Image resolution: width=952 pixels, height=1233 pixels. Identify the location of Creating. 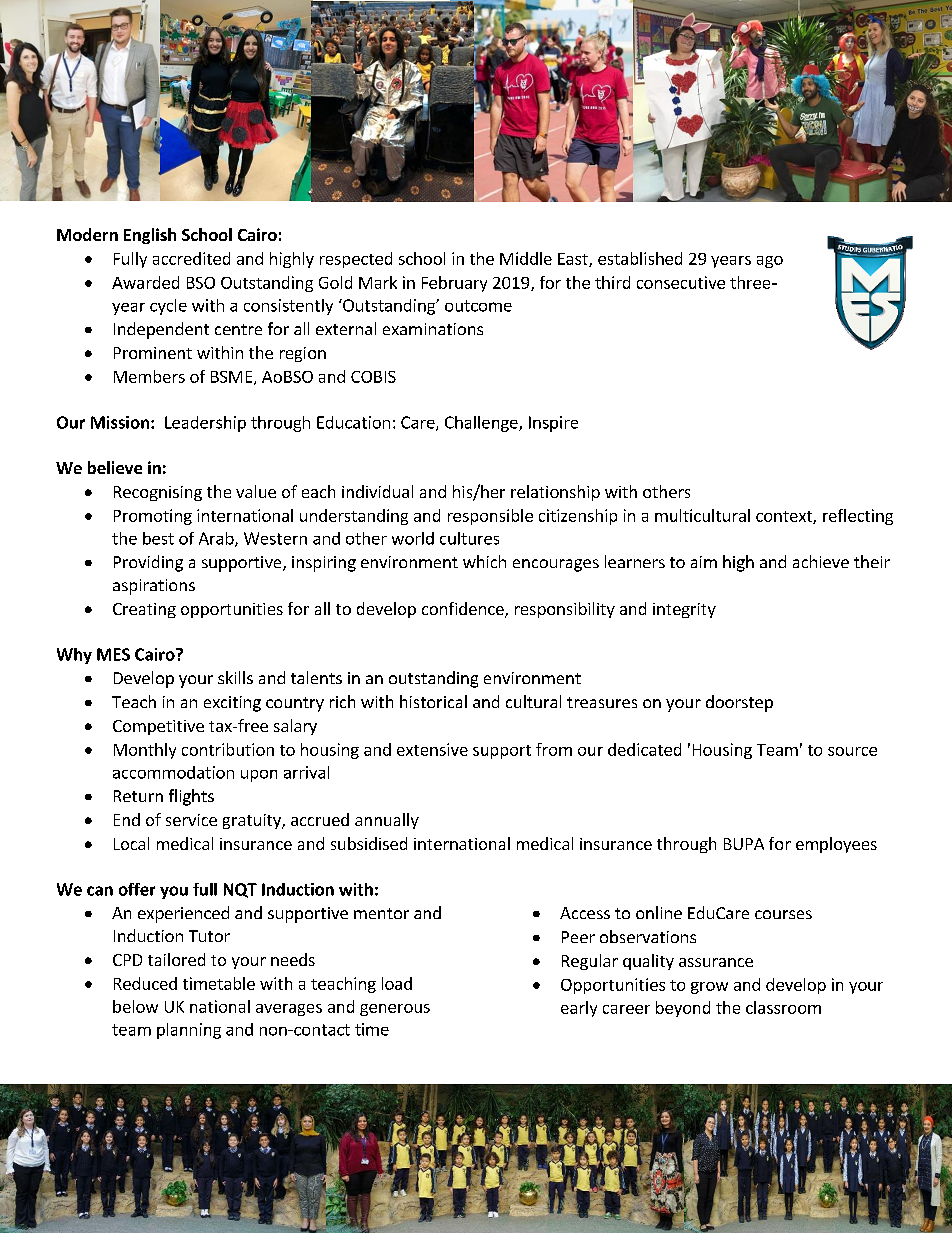
(144, 610).
